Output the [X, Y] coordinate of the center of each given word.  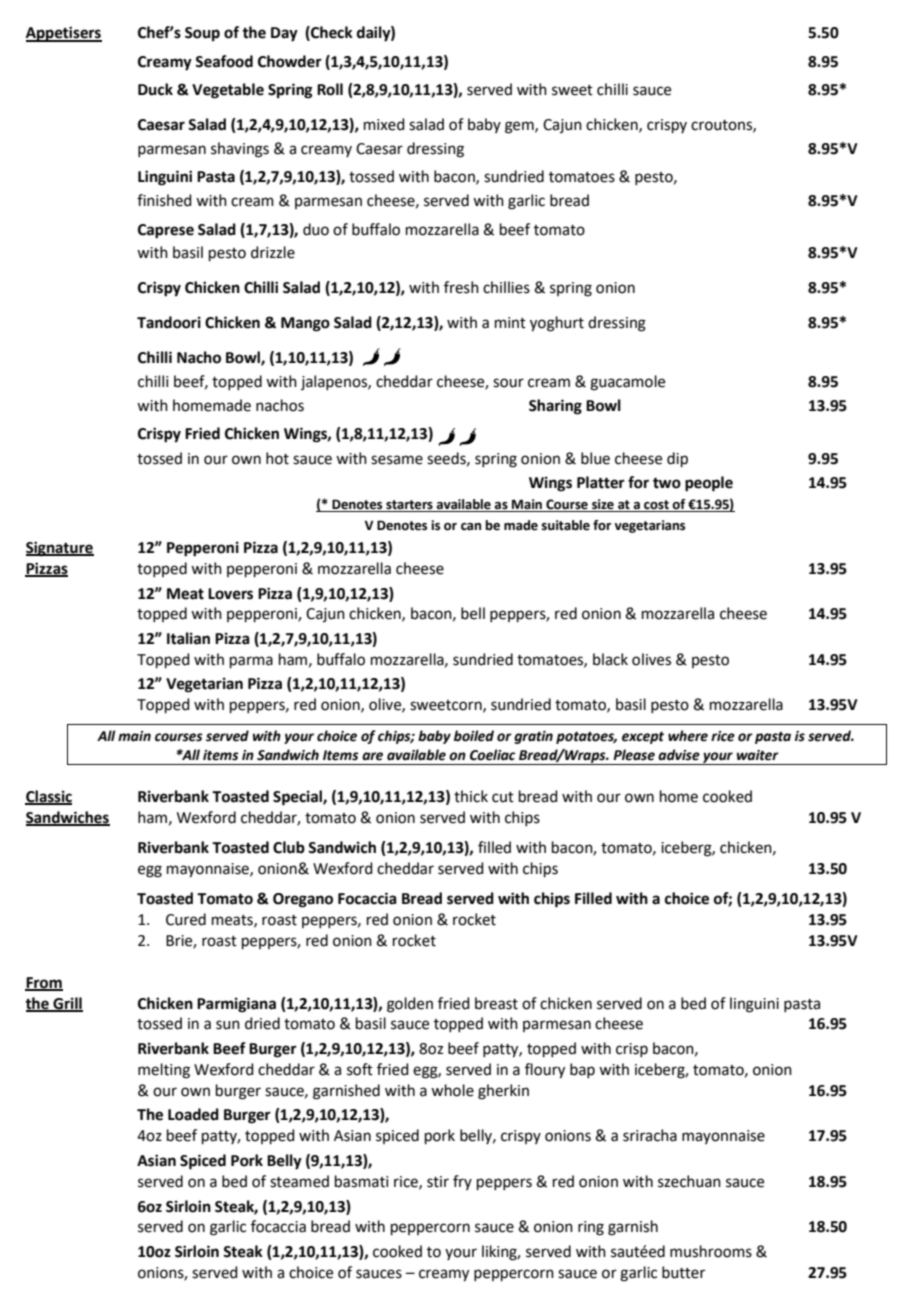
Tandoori [169, 322]
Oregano [303, 900]
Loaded [193, 1114]
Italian [188, 638]
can [471, 527]
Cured [186, 919]
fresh [461, 287]
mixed [384, 124]
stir [438, 1182]
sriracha [650, 1135]
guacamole [627, 383]
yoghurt [557, 324]
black [610, 659]
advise [679, 755]
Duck [155, 89]
